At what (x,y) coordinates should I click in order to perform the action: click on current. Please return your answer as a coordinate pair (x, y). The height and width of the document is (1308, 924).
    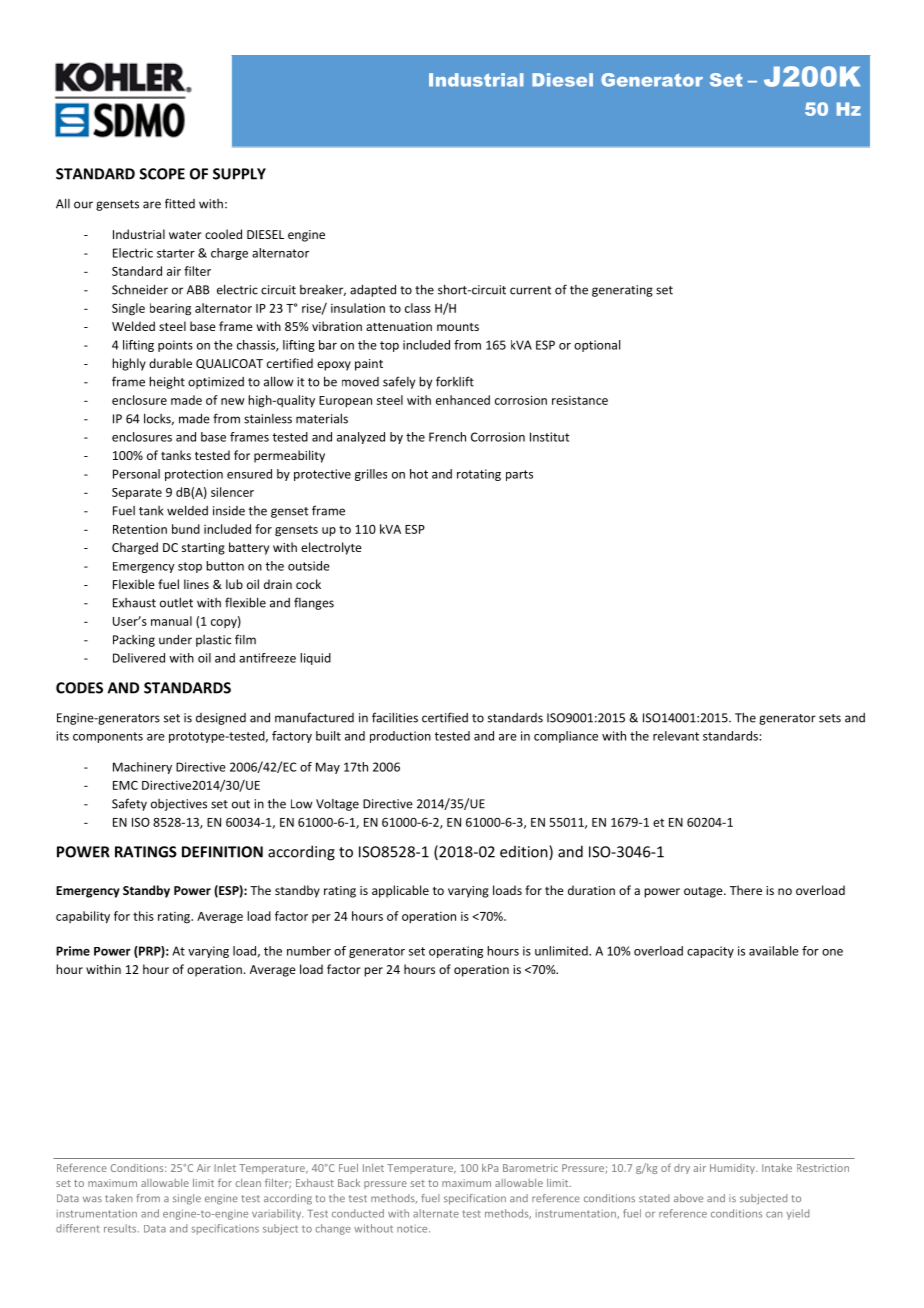
    Looking at the image, I should click on (530, 290).
